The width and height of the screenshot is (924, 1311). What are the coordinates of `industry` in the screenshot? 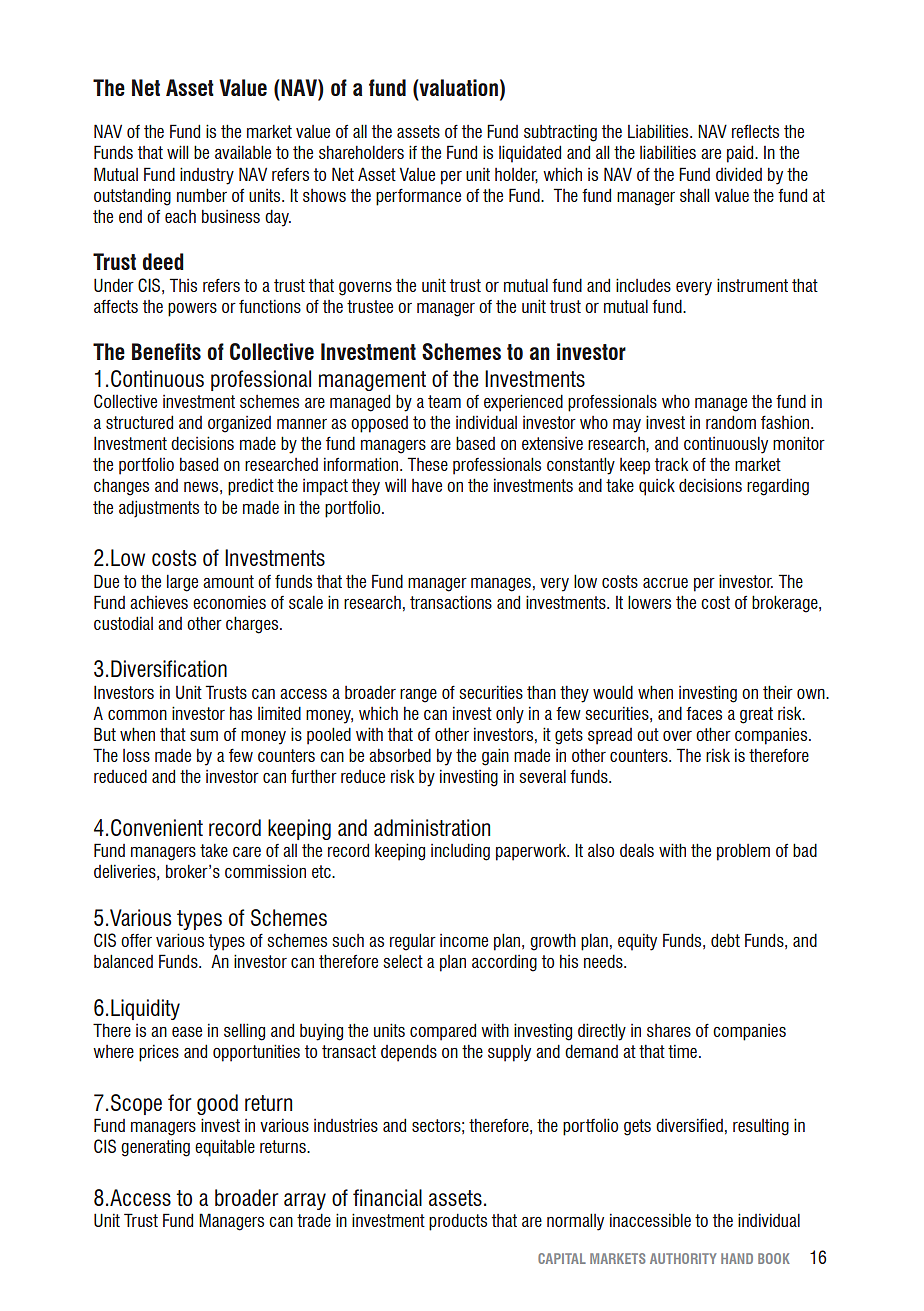 It's located at (207, 176).
